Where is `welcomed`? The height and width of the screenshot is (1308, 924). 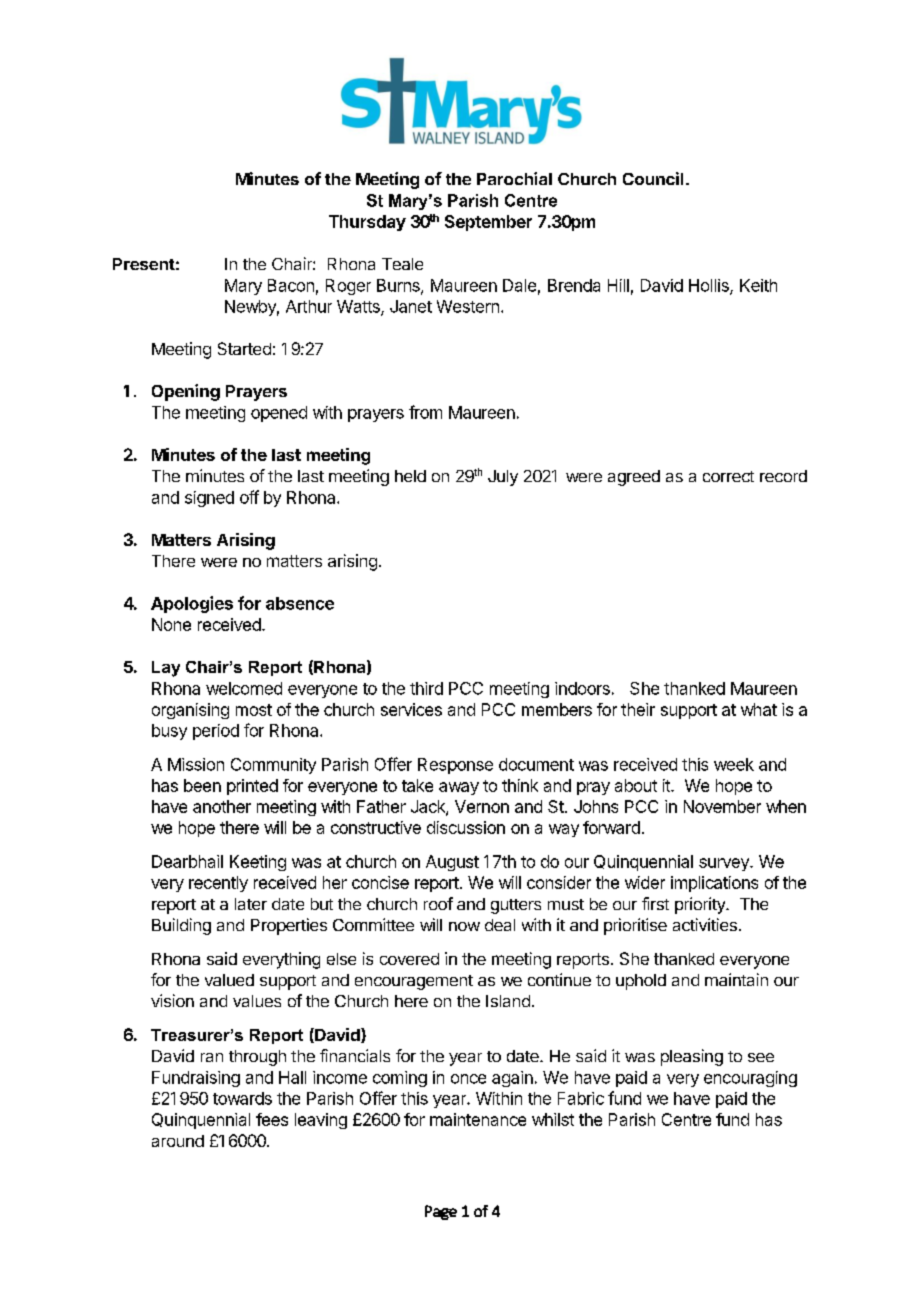
welcomed is located at coordinates (244, 688).
